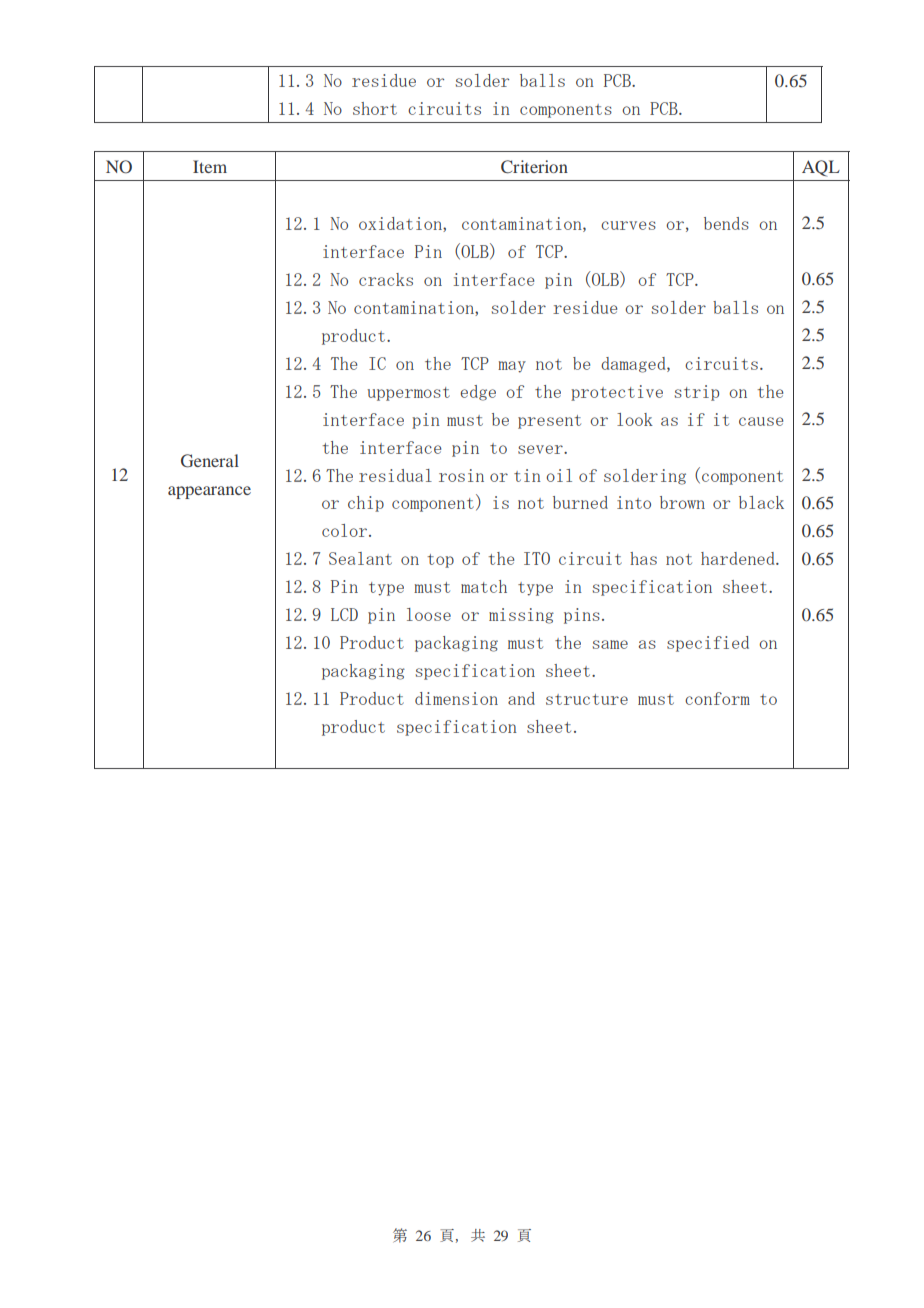  I want to click on bends, so click(726, 223).
